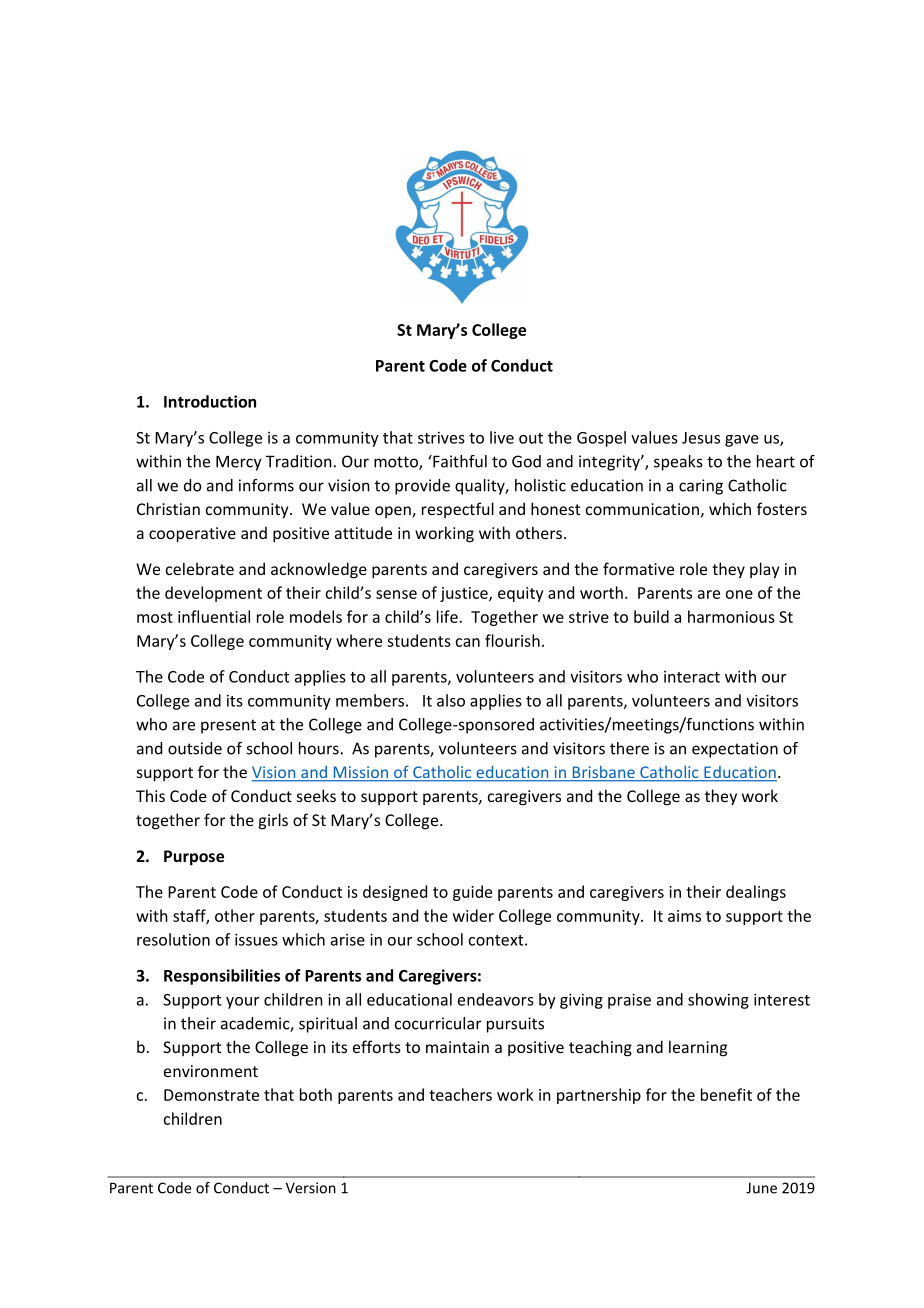  Describe the element at coordinates (273, 821) in the image. I see `girls` at that location.
